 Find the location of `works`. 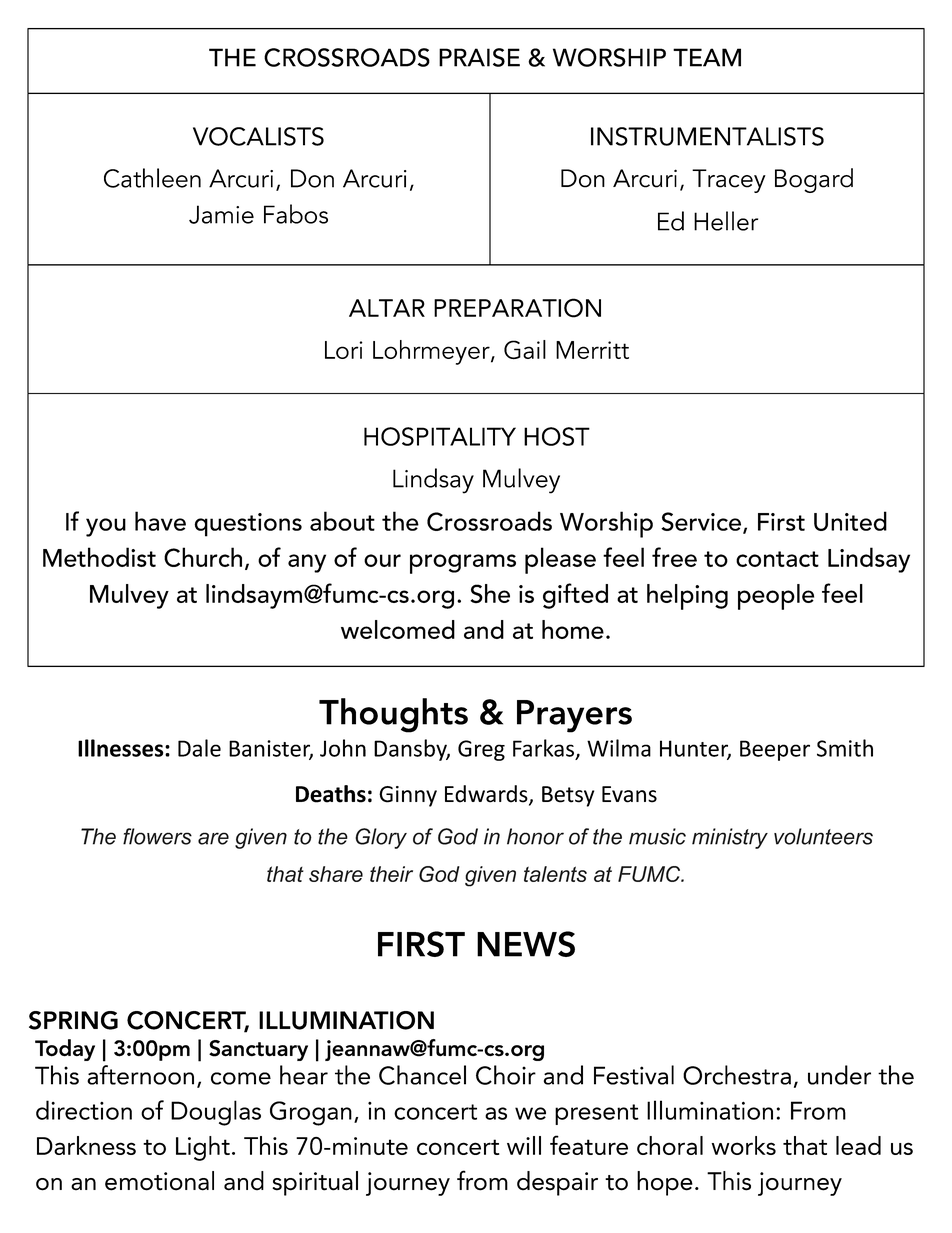

works is located at coordinates (744, 1145).
